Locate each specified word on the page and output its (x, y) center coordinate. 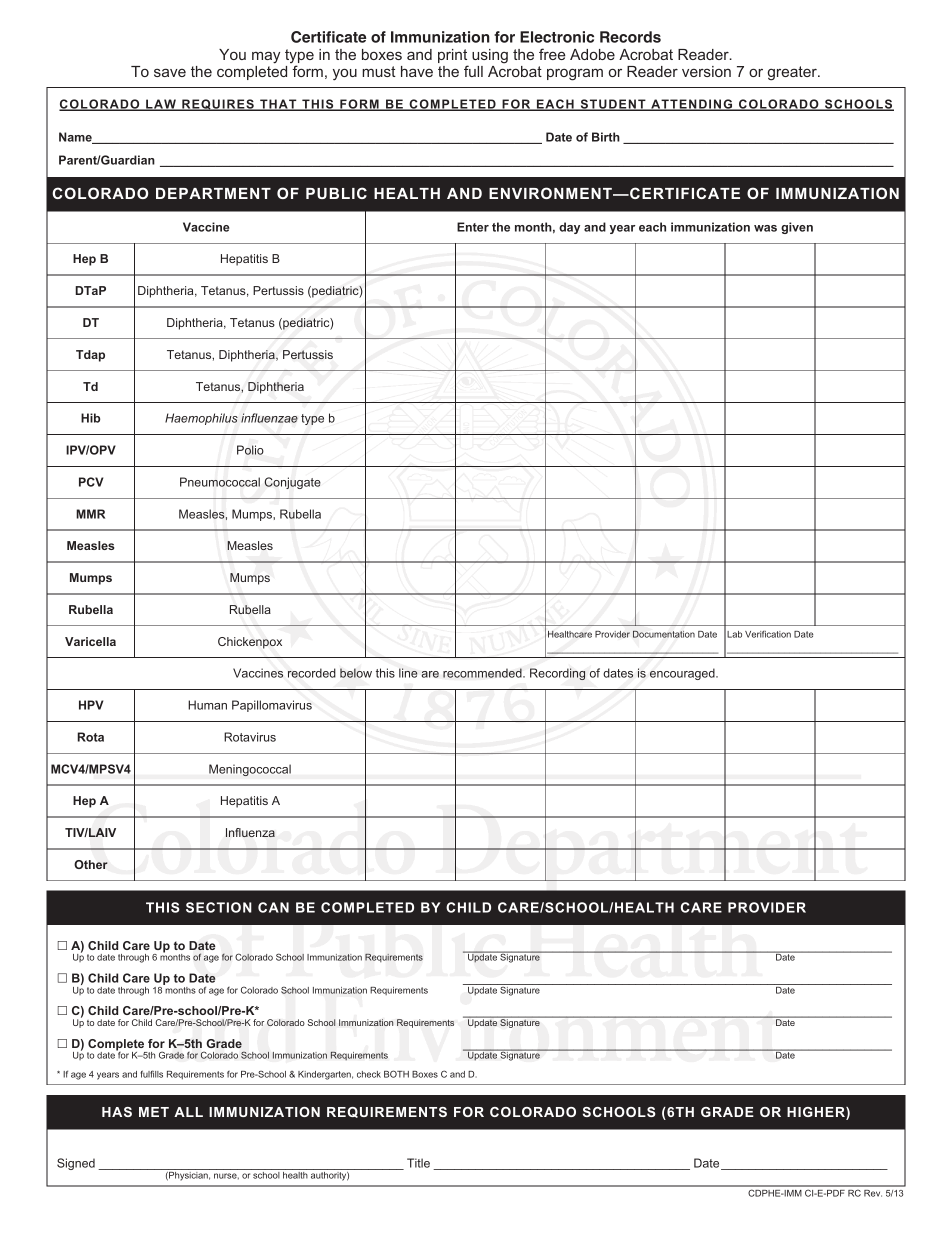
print (453, 57)
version (706, 71)
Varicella (90, 641)
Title (418, 1163)
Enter (473, 227)
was (765, 228)
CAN (273, 907)
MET (154, 1112)
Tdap (90, 356)
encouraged (683, 674)
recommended (483, 673)
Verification (768, 634)
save (170, 72)
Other (91, 864)
